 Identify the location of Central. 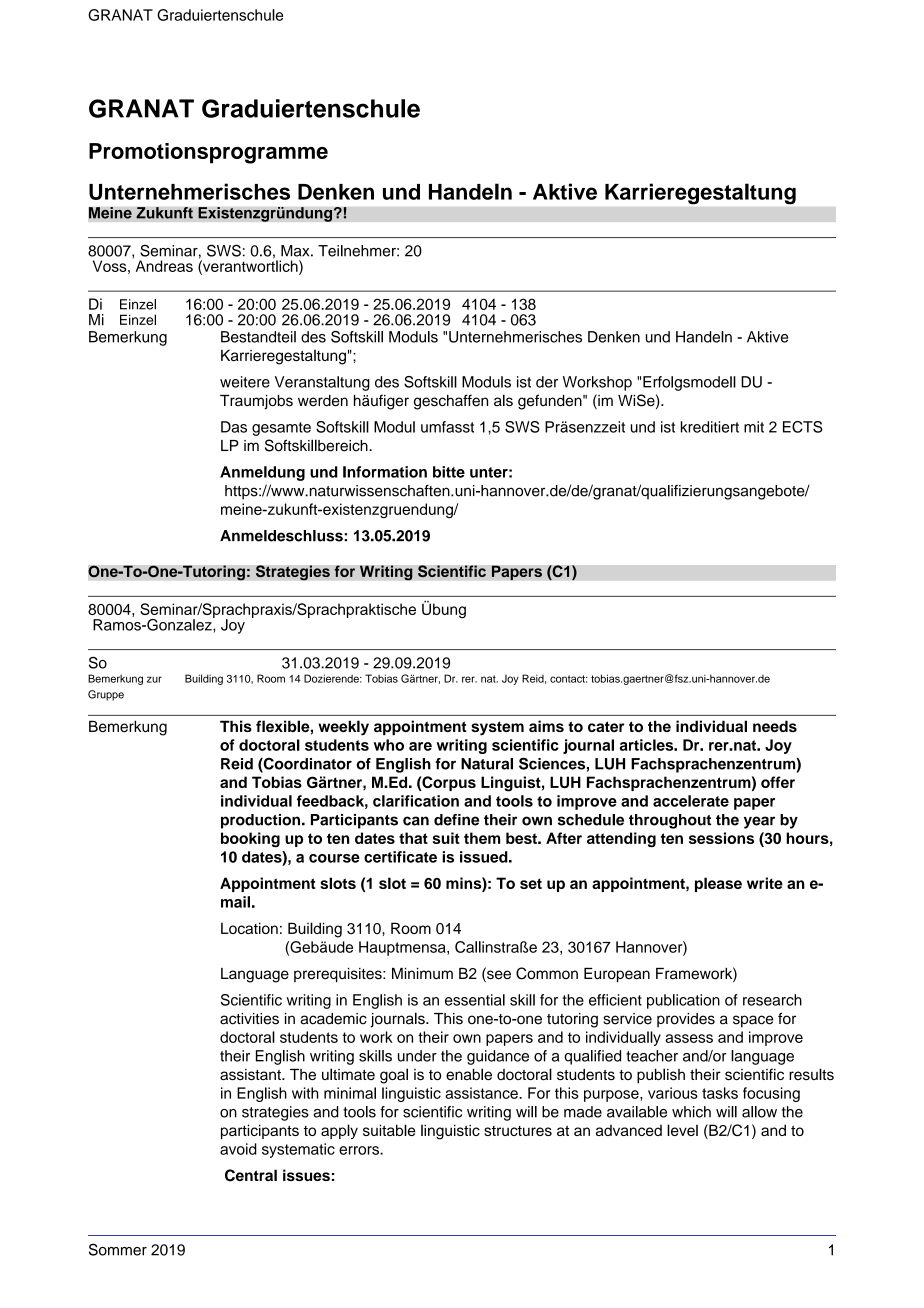
(251, 1175).
